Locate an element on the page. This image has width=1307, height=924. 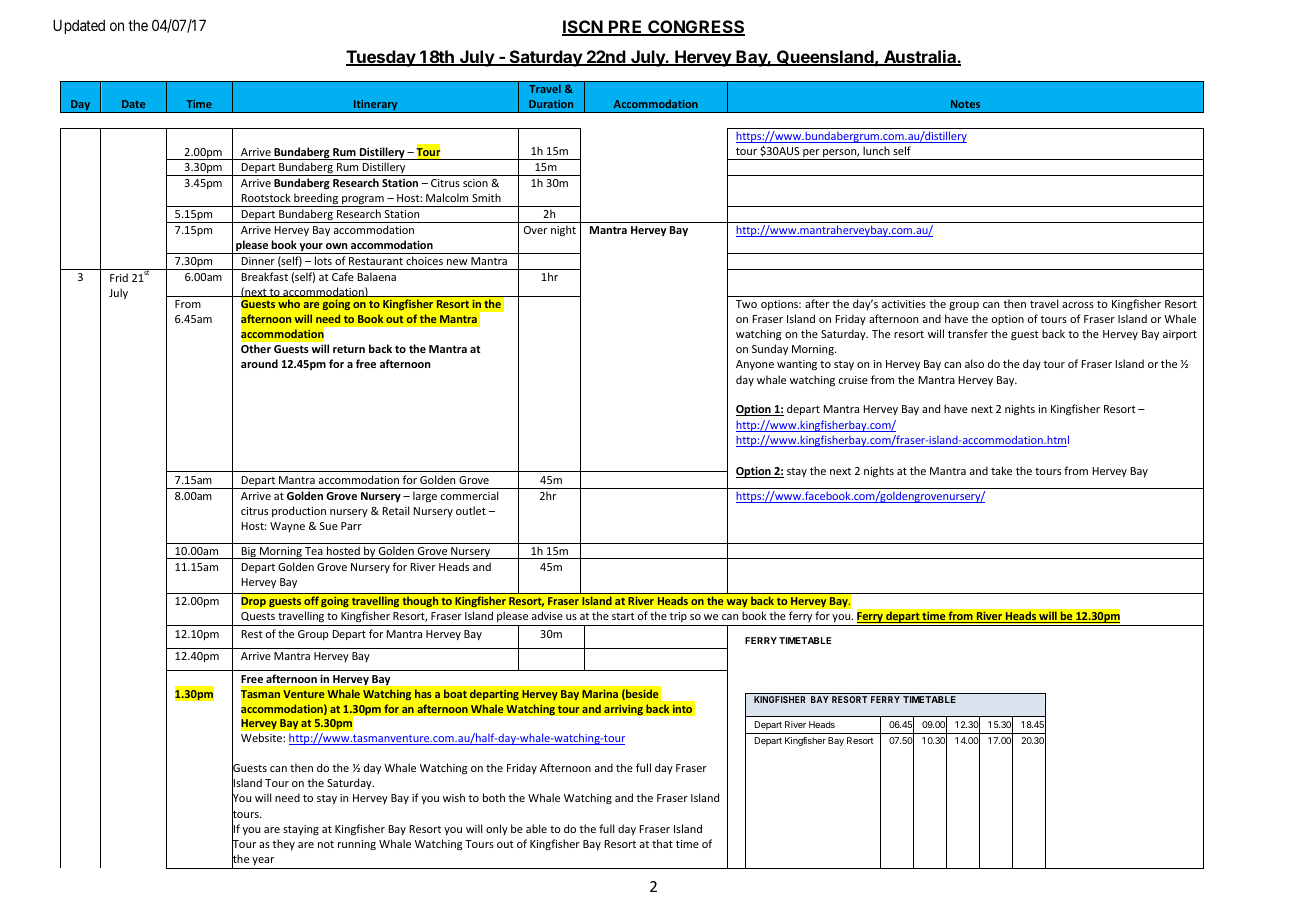
arriving is located at coordinates (623, 710).
